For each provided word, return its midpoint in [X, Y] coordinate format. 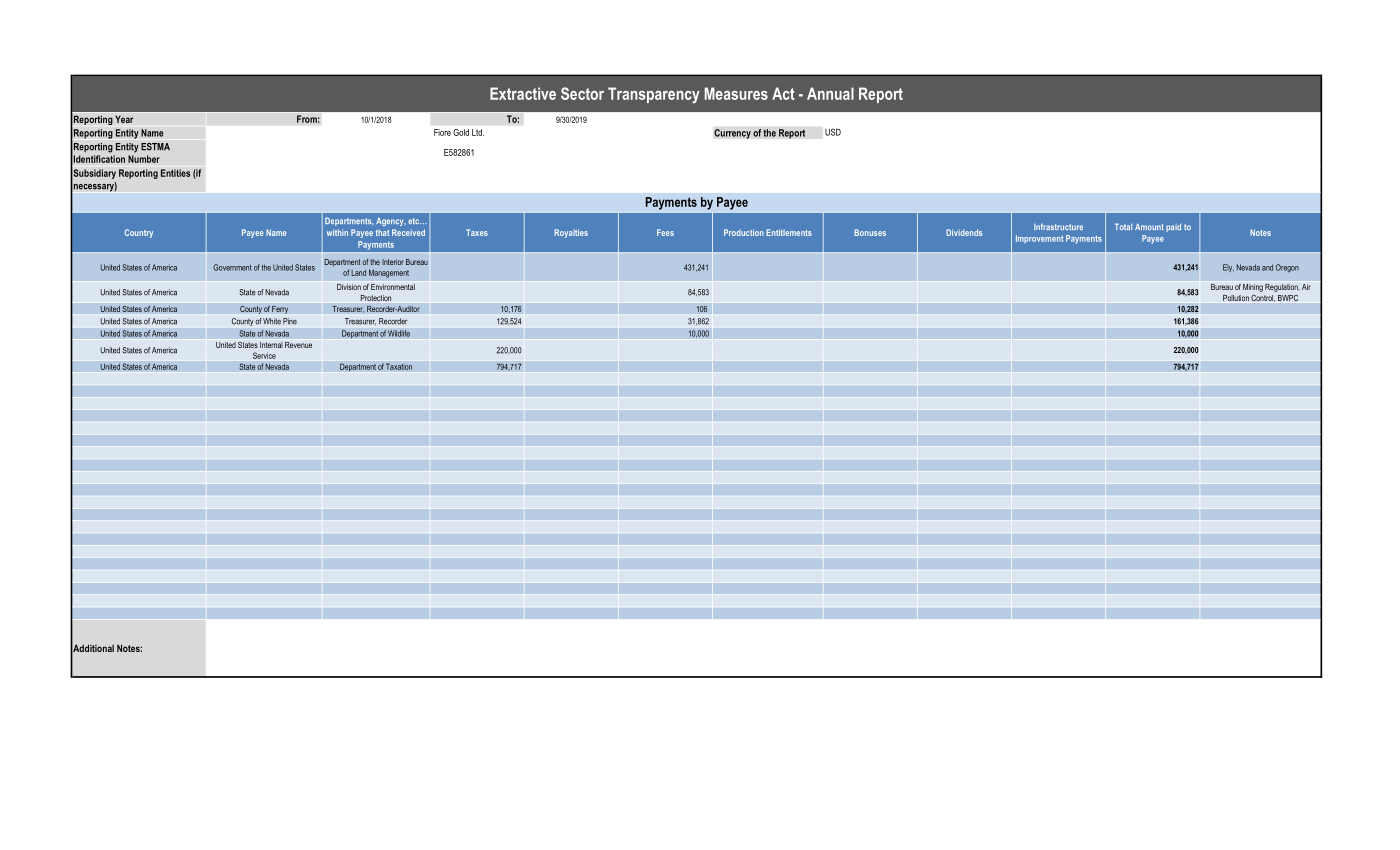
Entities [175, 173]
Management [389, 273]
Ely [1228, 268]
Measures [736, 93]
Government [232, 267]
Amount [1149, 226]
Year [124, 119]
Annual [830, 93]
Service [264, 355]
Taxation [399, 366]
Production [744, 232]
